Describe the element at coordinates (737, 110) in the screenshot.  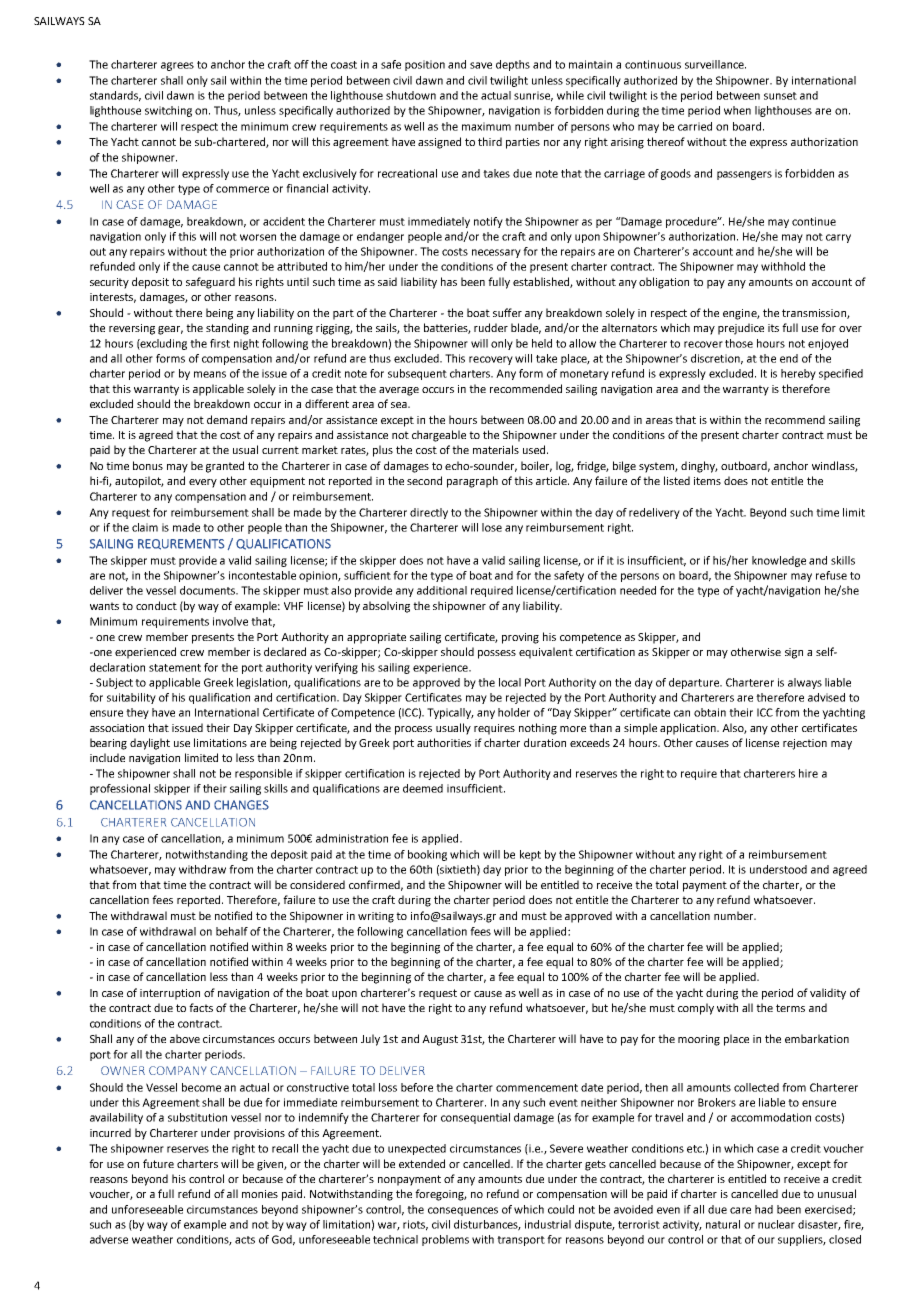
I see `when` at that location.
